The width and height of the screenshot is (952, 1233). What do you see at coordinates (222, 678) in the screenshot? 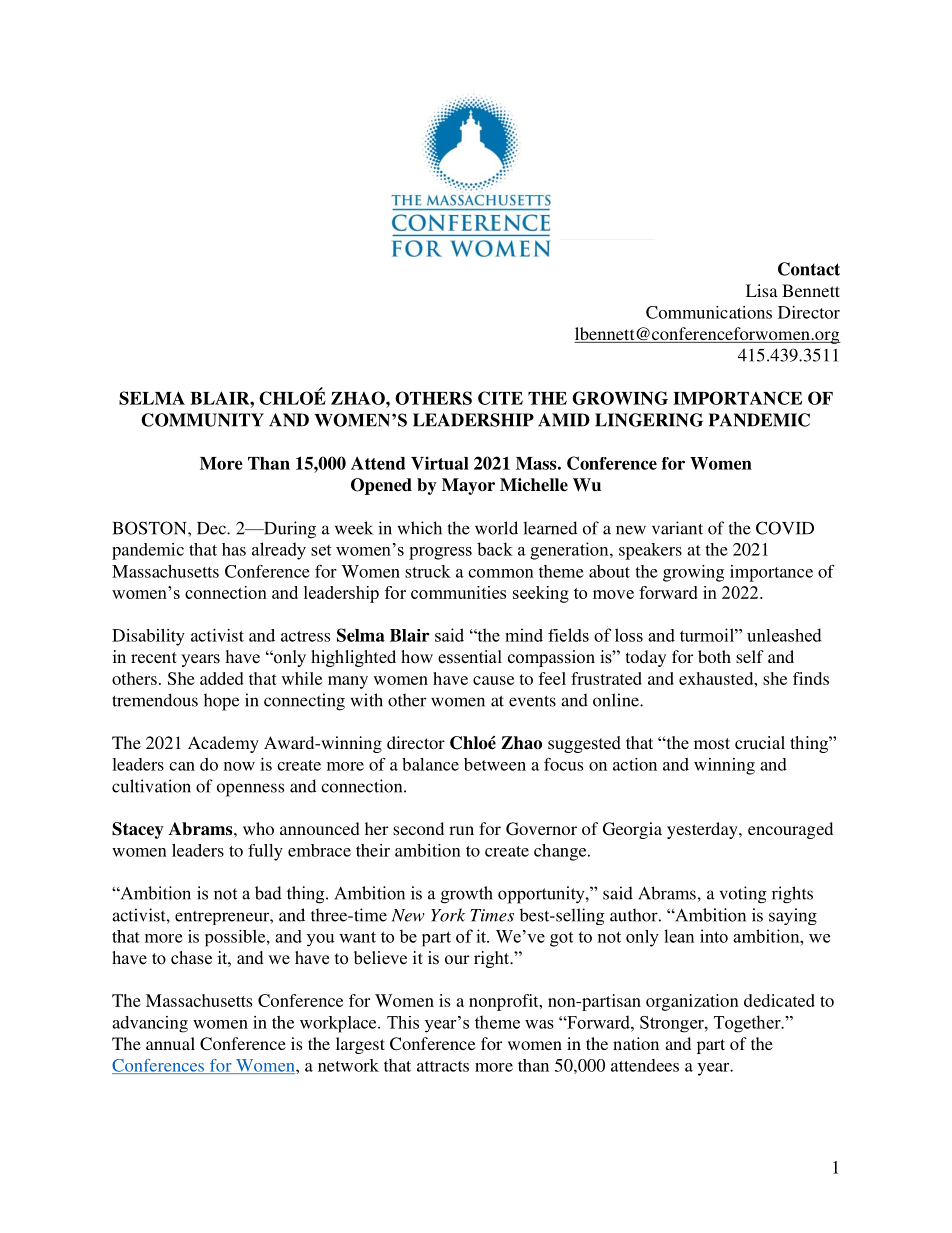
I see `added` at bounding box center [222, 678].
